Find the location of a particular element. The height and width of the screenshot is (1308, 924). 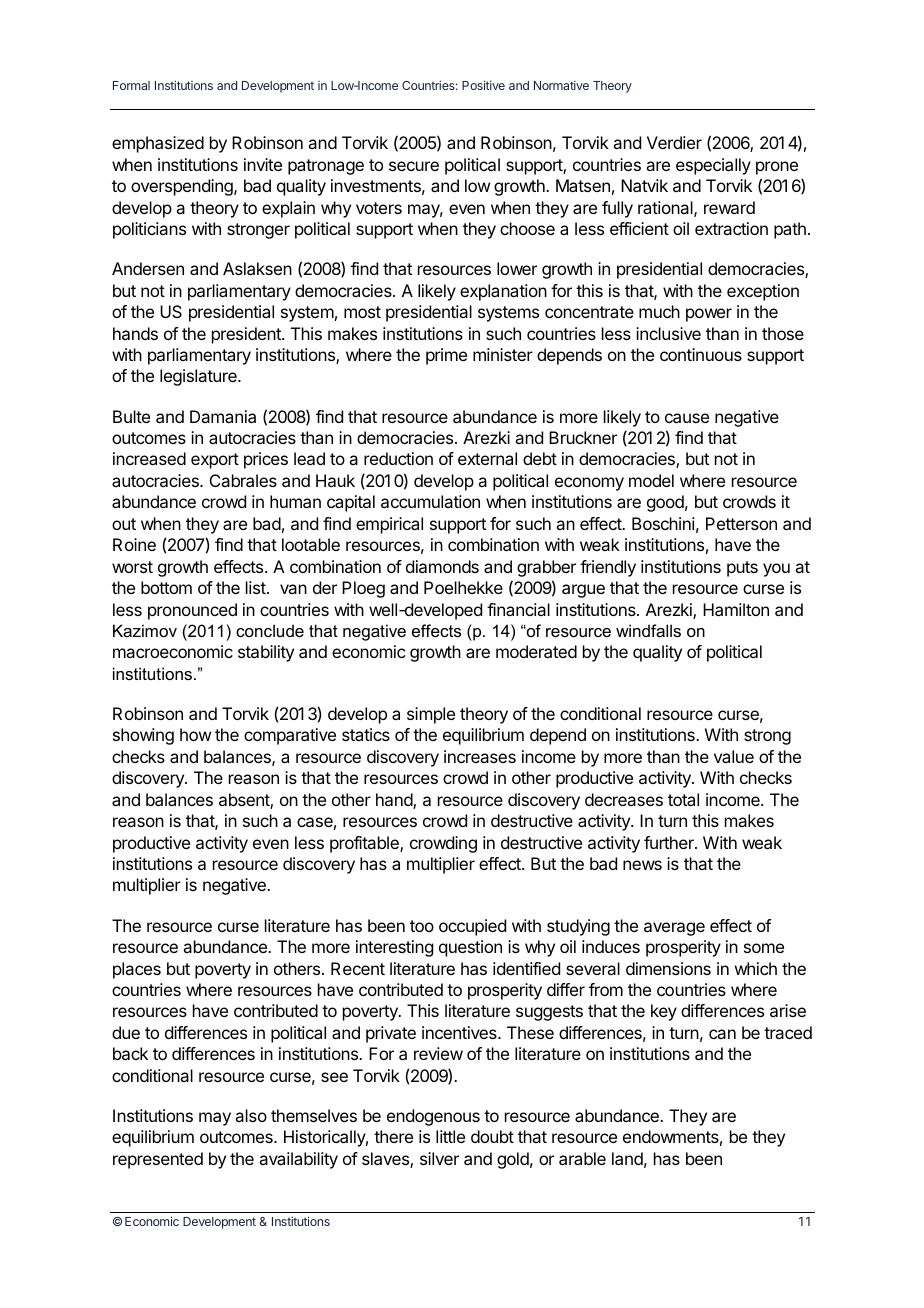

cause is located at coordinates (687, 418).
